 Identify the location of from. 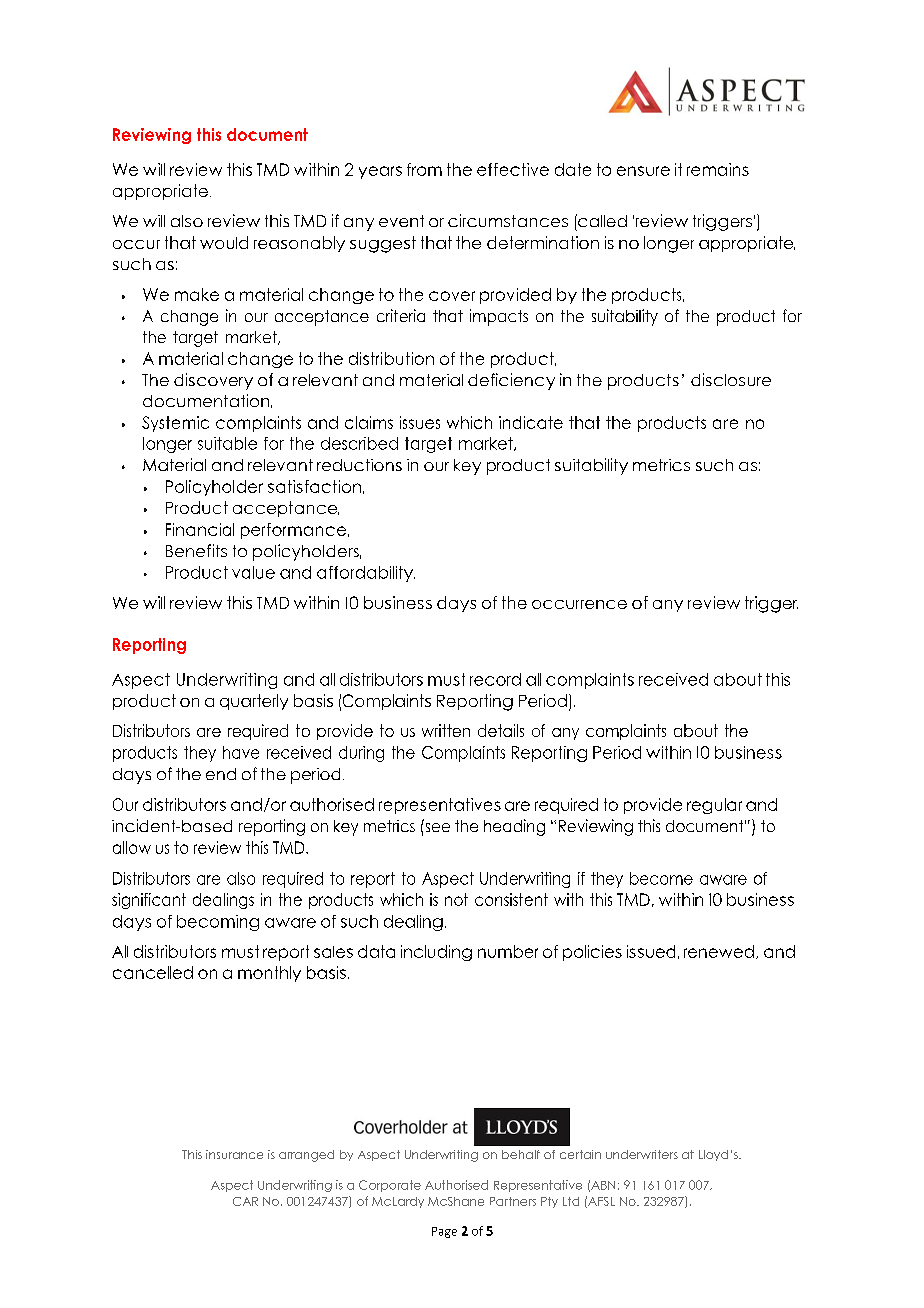
(424, 169).
